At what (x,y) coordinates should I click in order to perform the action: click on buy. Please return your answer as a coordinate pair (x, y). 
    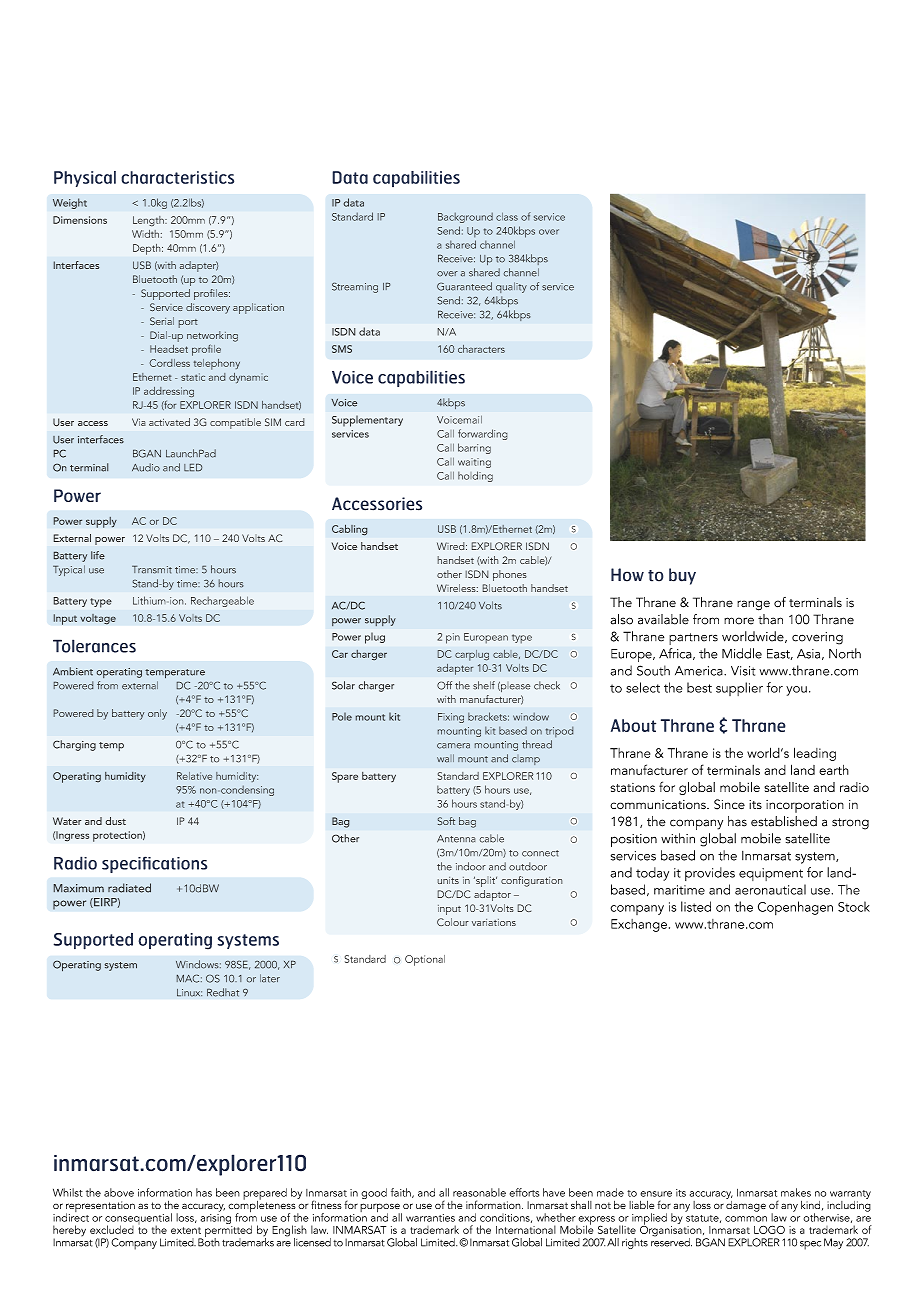
    Looking at the image, I should click on (682, 576).
